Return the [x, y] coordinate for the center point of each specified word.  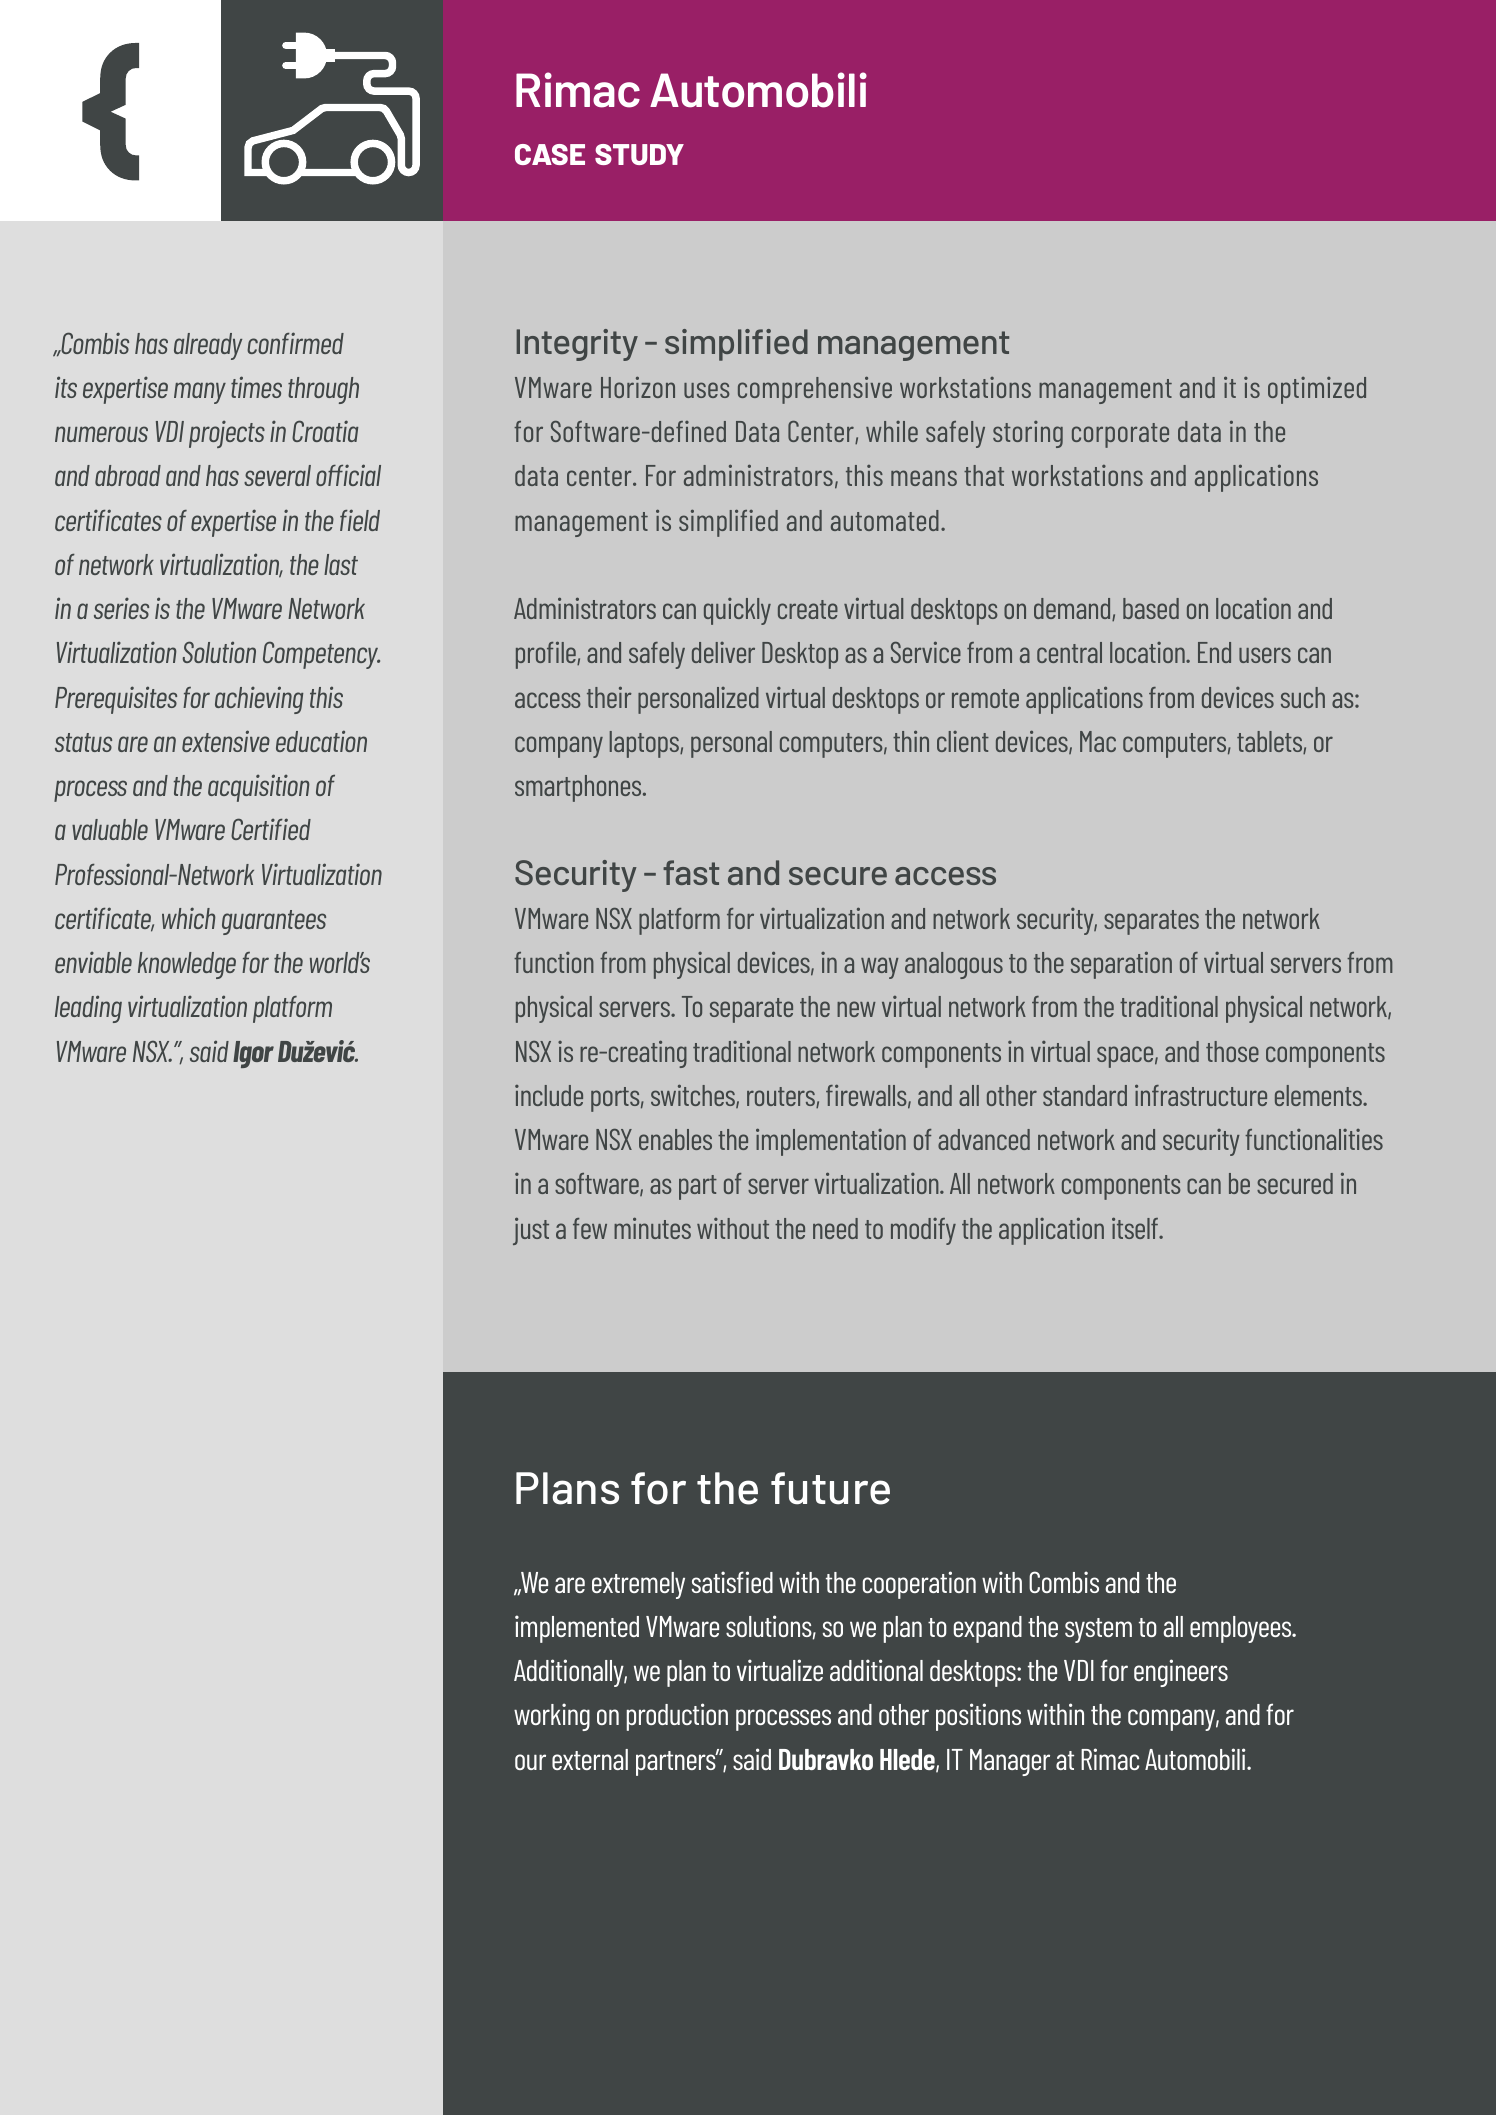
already [208, 346]
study [639, 154]
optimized [1317, 390]
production [677, 1717]
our [530, 1762]
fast [691, 872]
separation [1121, 965]
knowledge [187, 965]
